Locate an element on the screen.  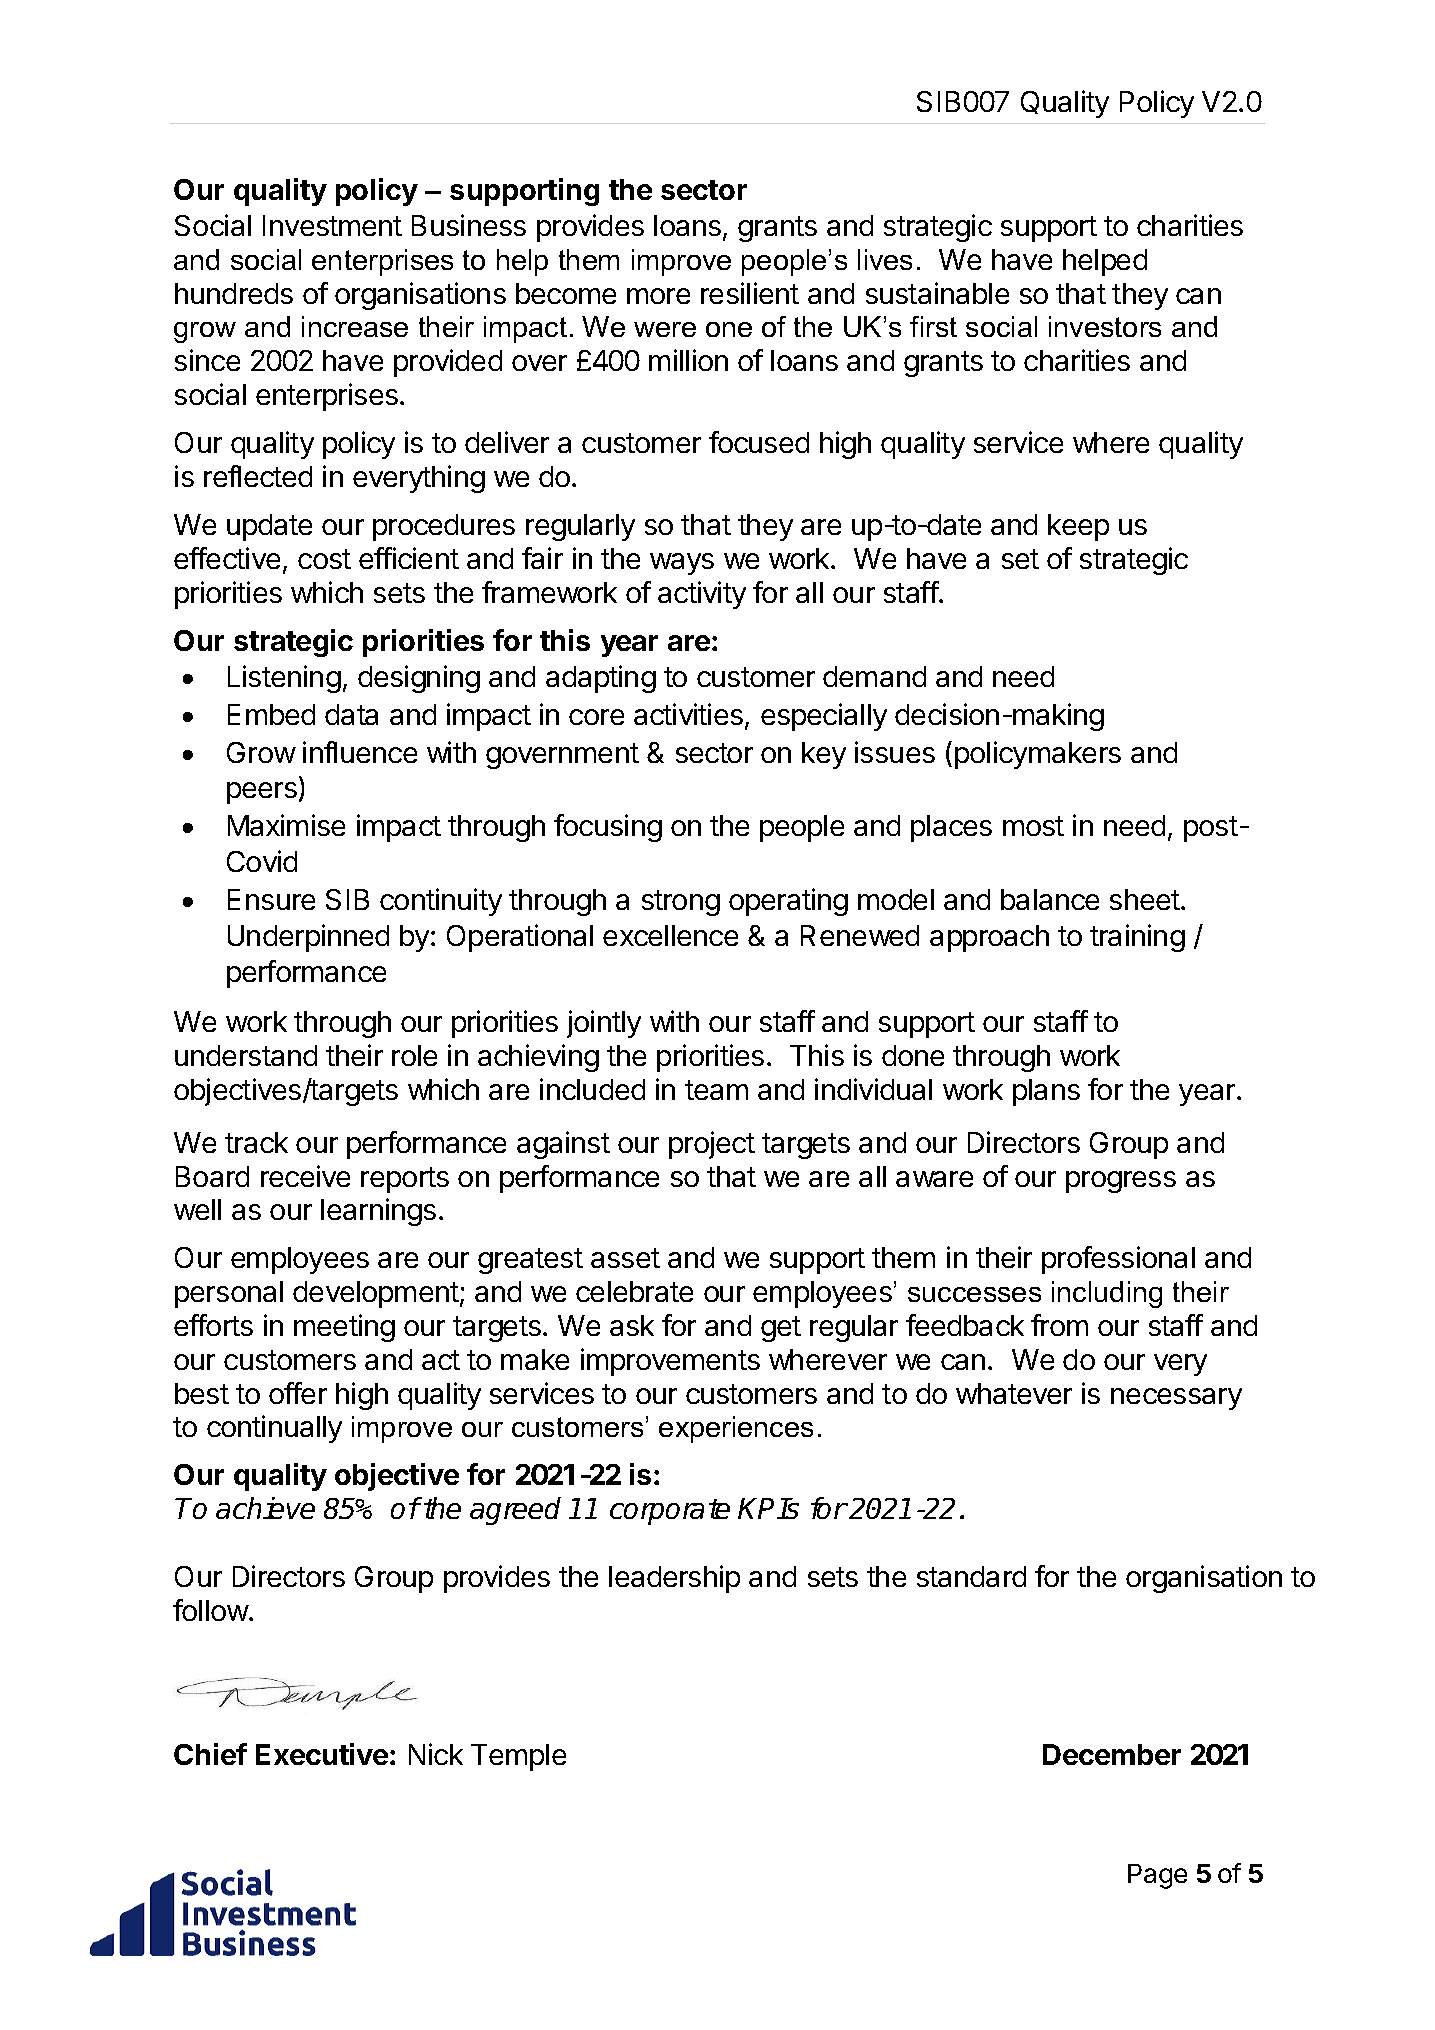
Executive is located at coordinates (322, 1754).
